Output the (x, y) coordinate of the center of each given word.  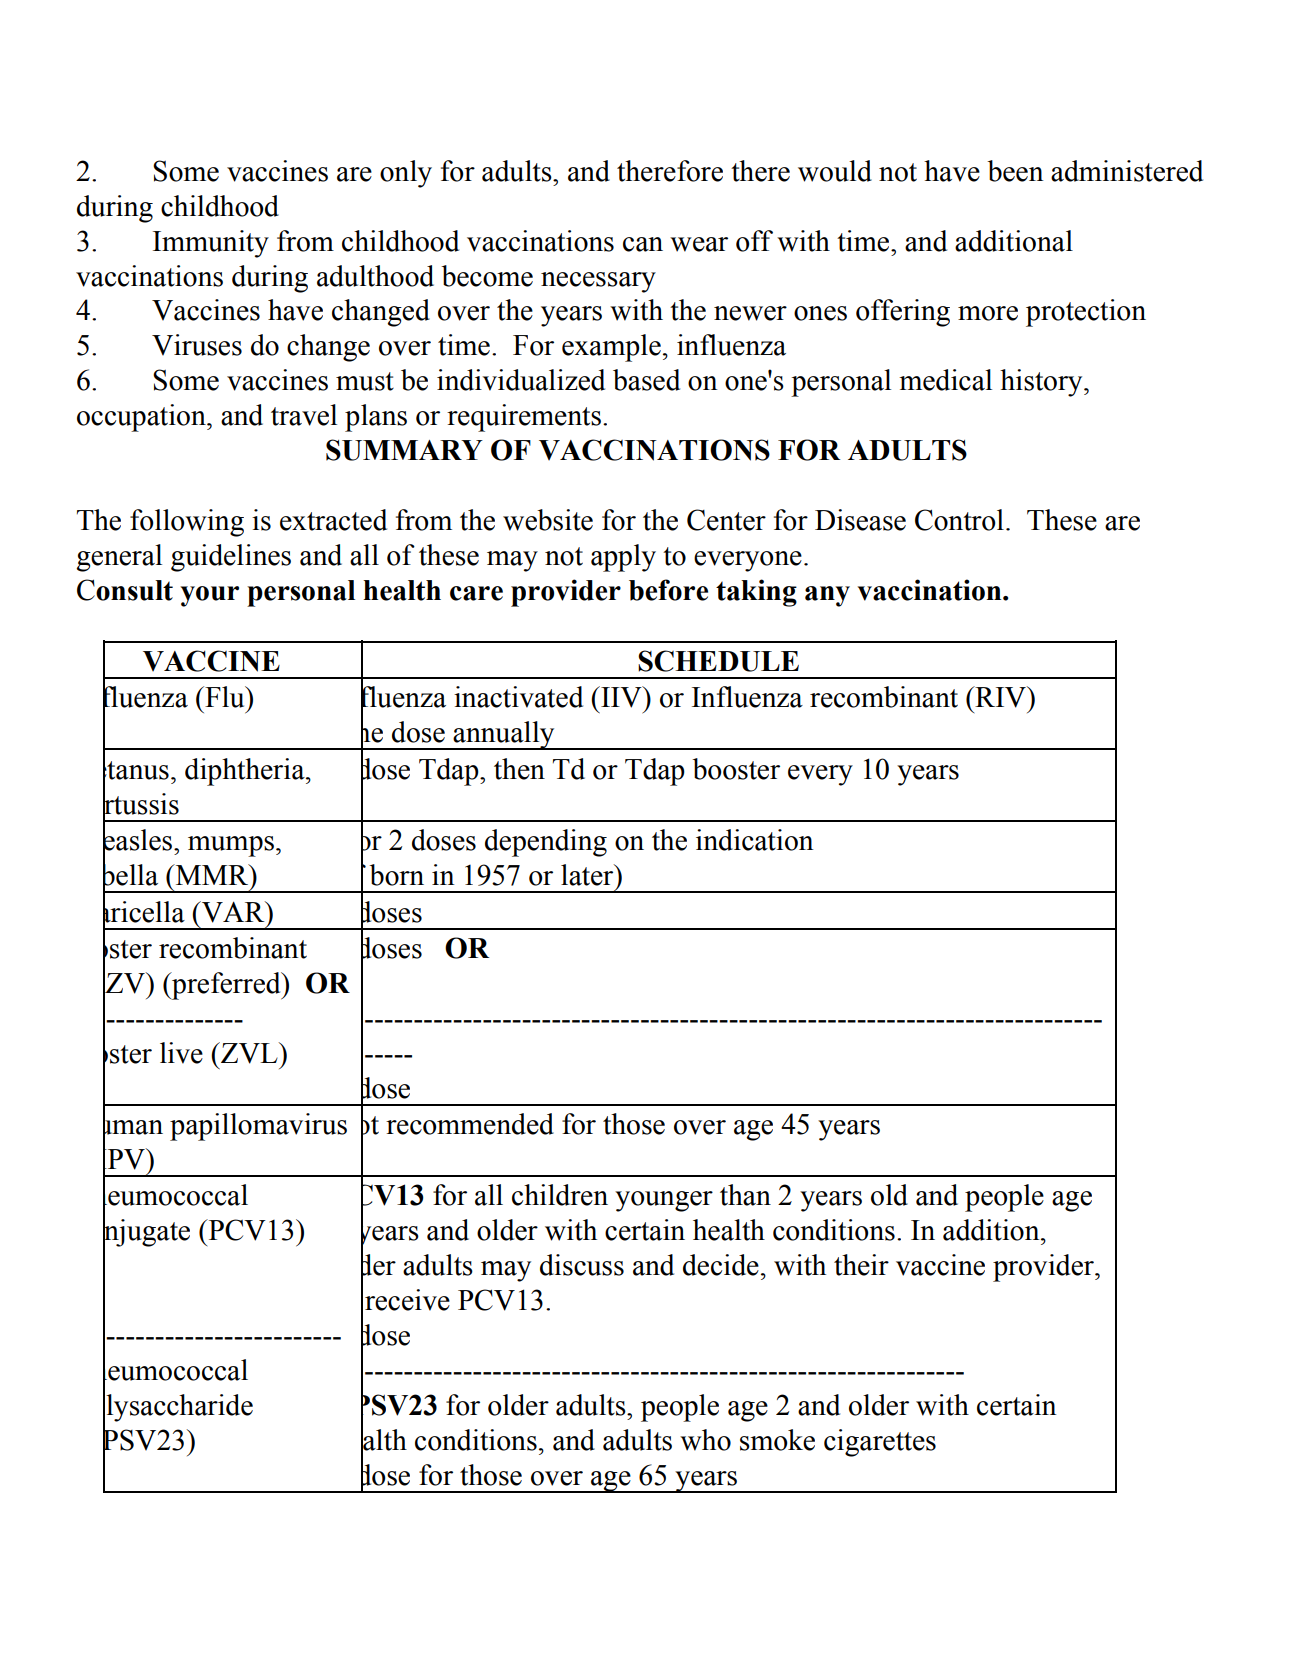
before (668, 590)
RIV (1000, 697)
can (643, 244)
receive (407, 1300)
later (588, 875)
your (209, 596)
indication (754, 840)
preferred (226, 986)
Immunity (211, 244)
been (1015, 171)
